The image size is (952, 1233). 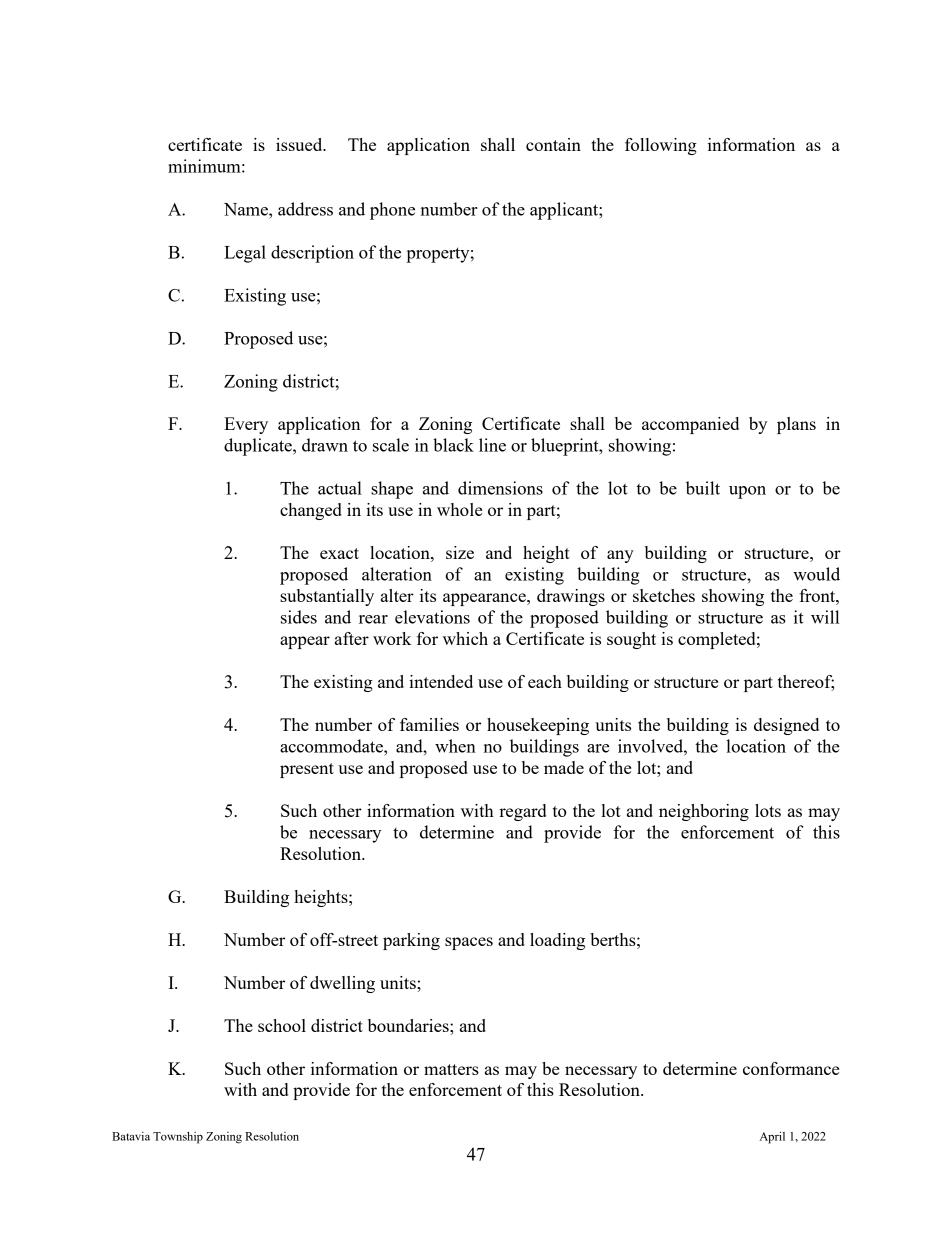 I want to click on April, so click(x=772, y=1137).
